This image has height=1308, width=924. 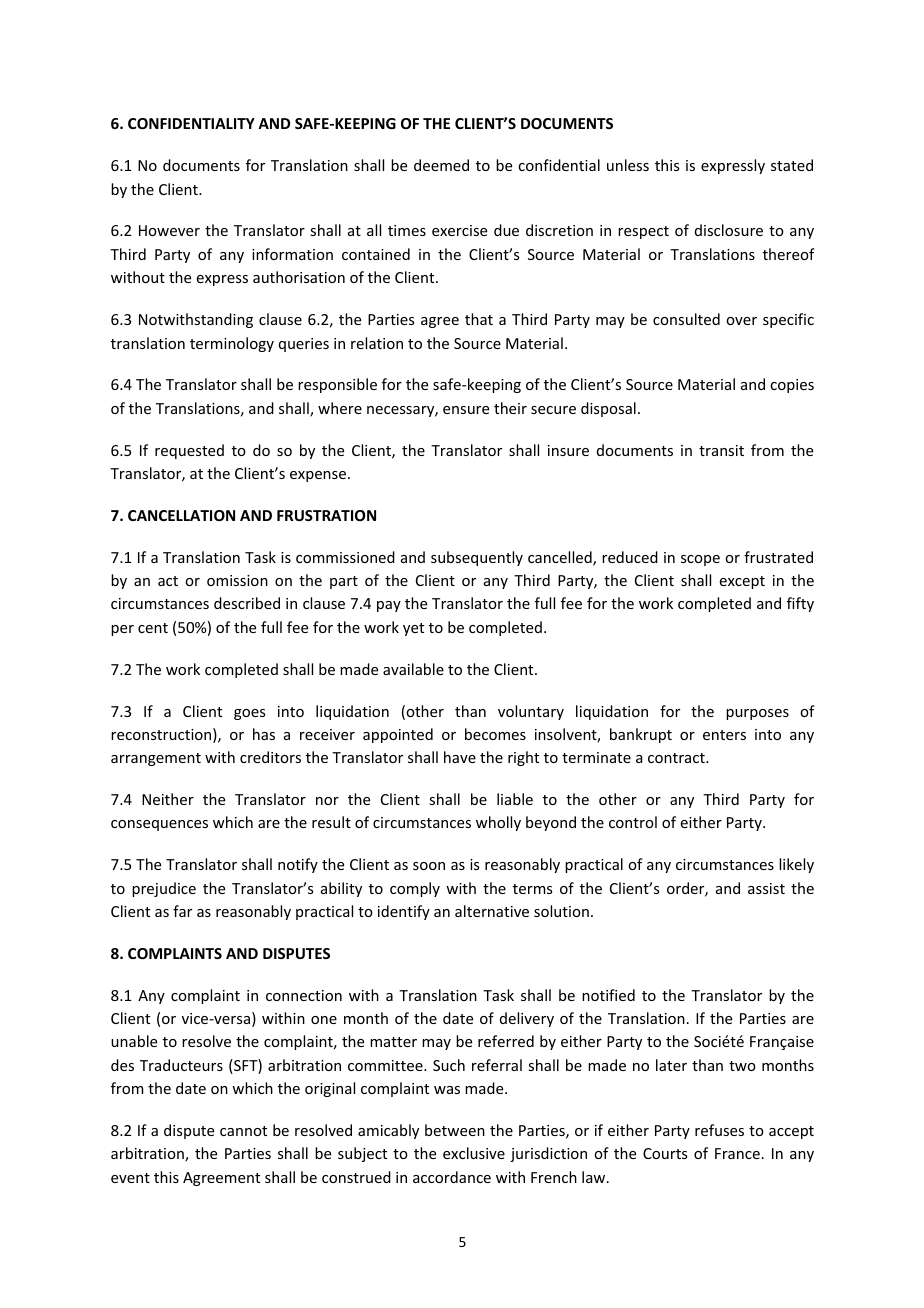 I want to click on cannot, so click(x=243, y=1131).
